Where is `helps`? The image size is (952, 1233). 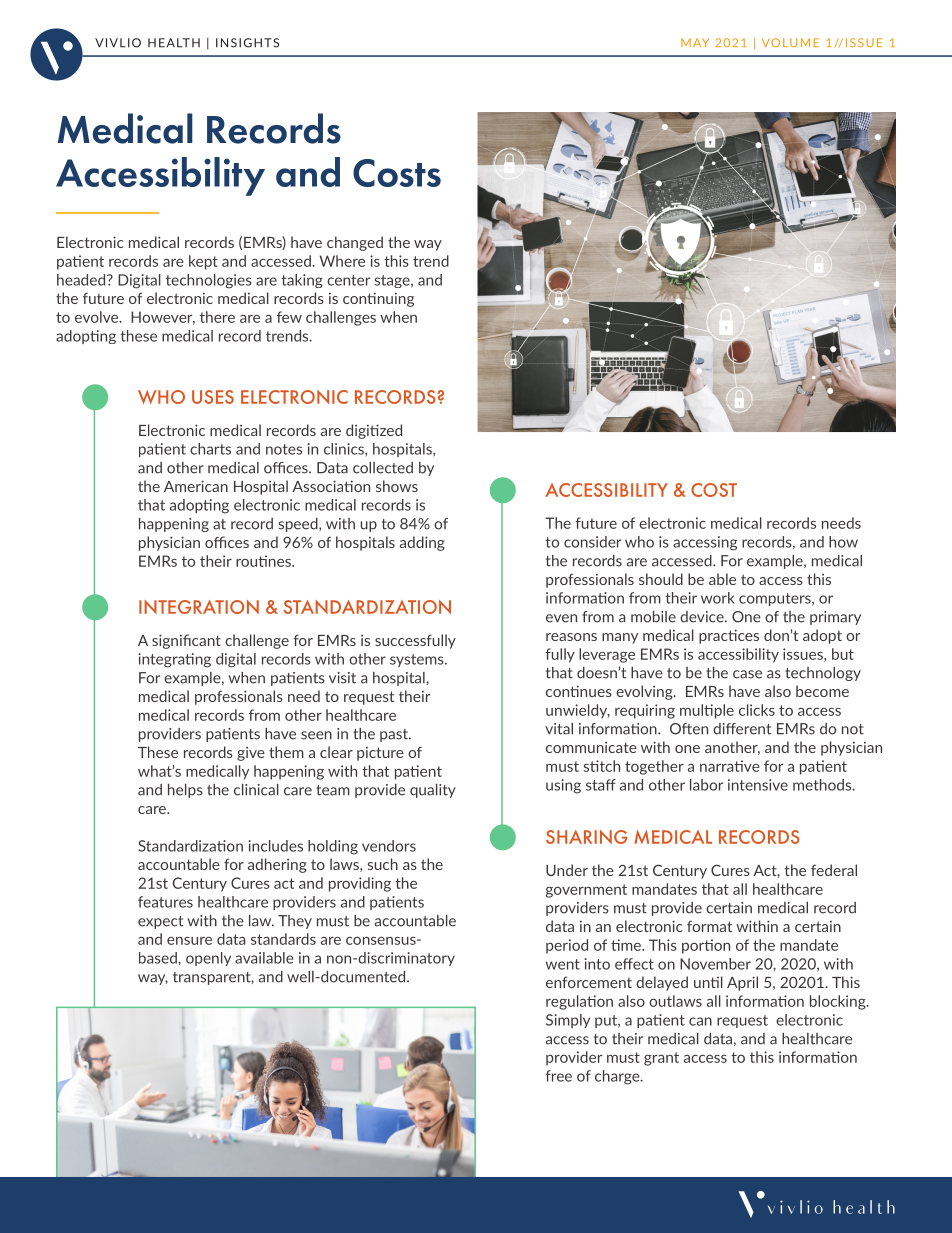 helps is located at coordinates (185, 791).
